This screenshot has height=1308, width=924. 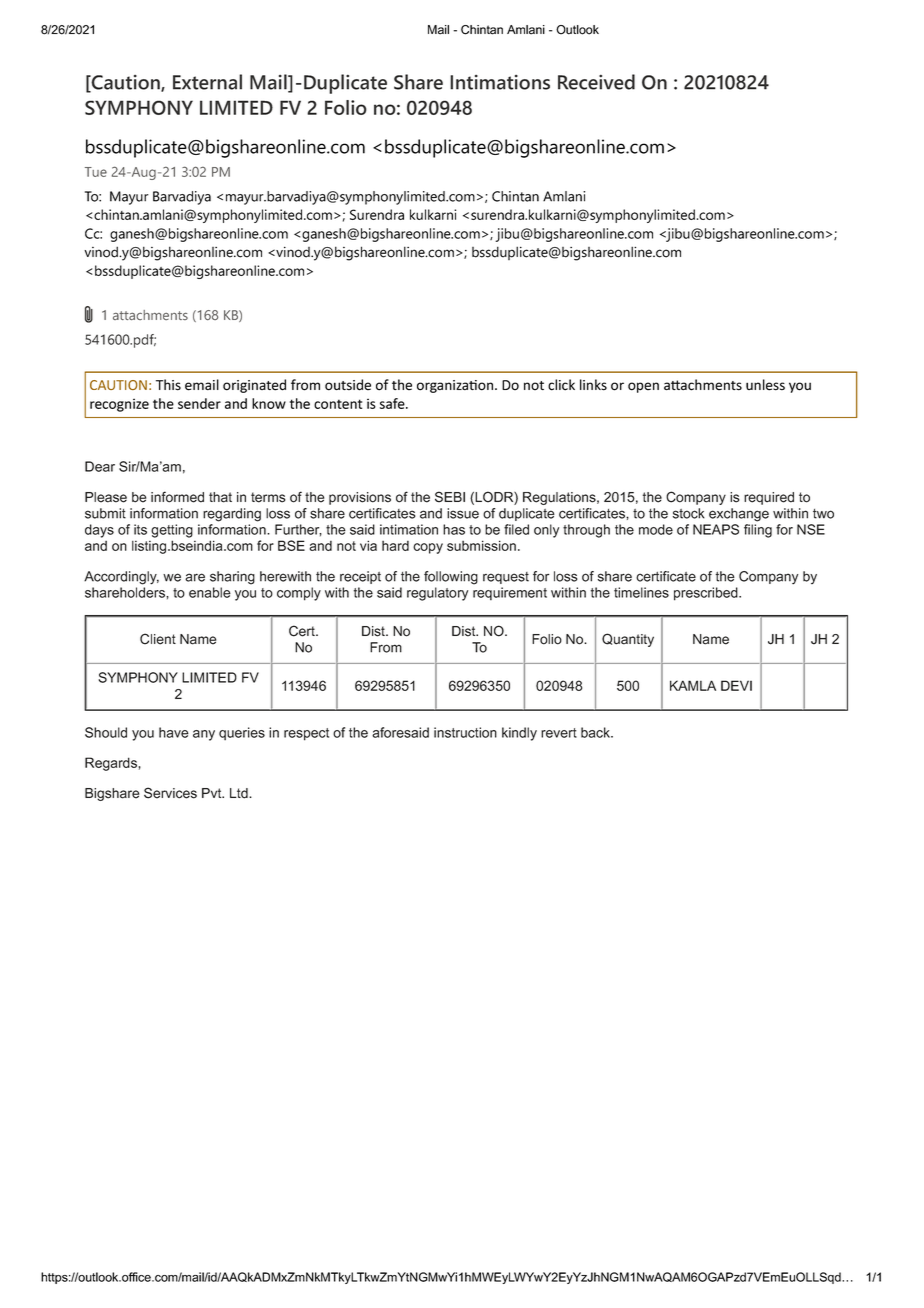 What do you see at coordinates (456, 386) in the screenshot?
I see `organization` at bounding box center [456, 386].
